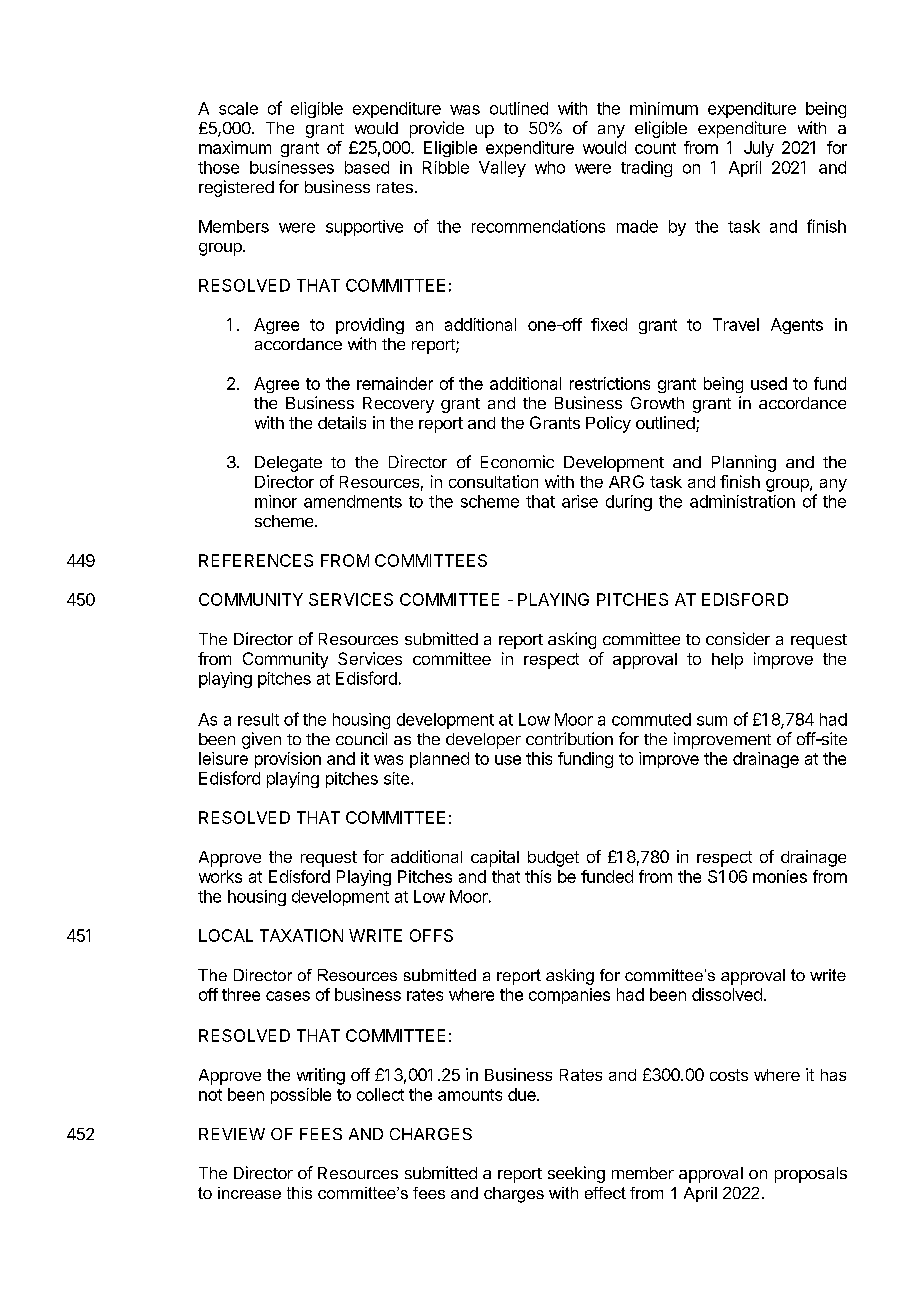  I want to click on TAXATION, so click(301, 935).
